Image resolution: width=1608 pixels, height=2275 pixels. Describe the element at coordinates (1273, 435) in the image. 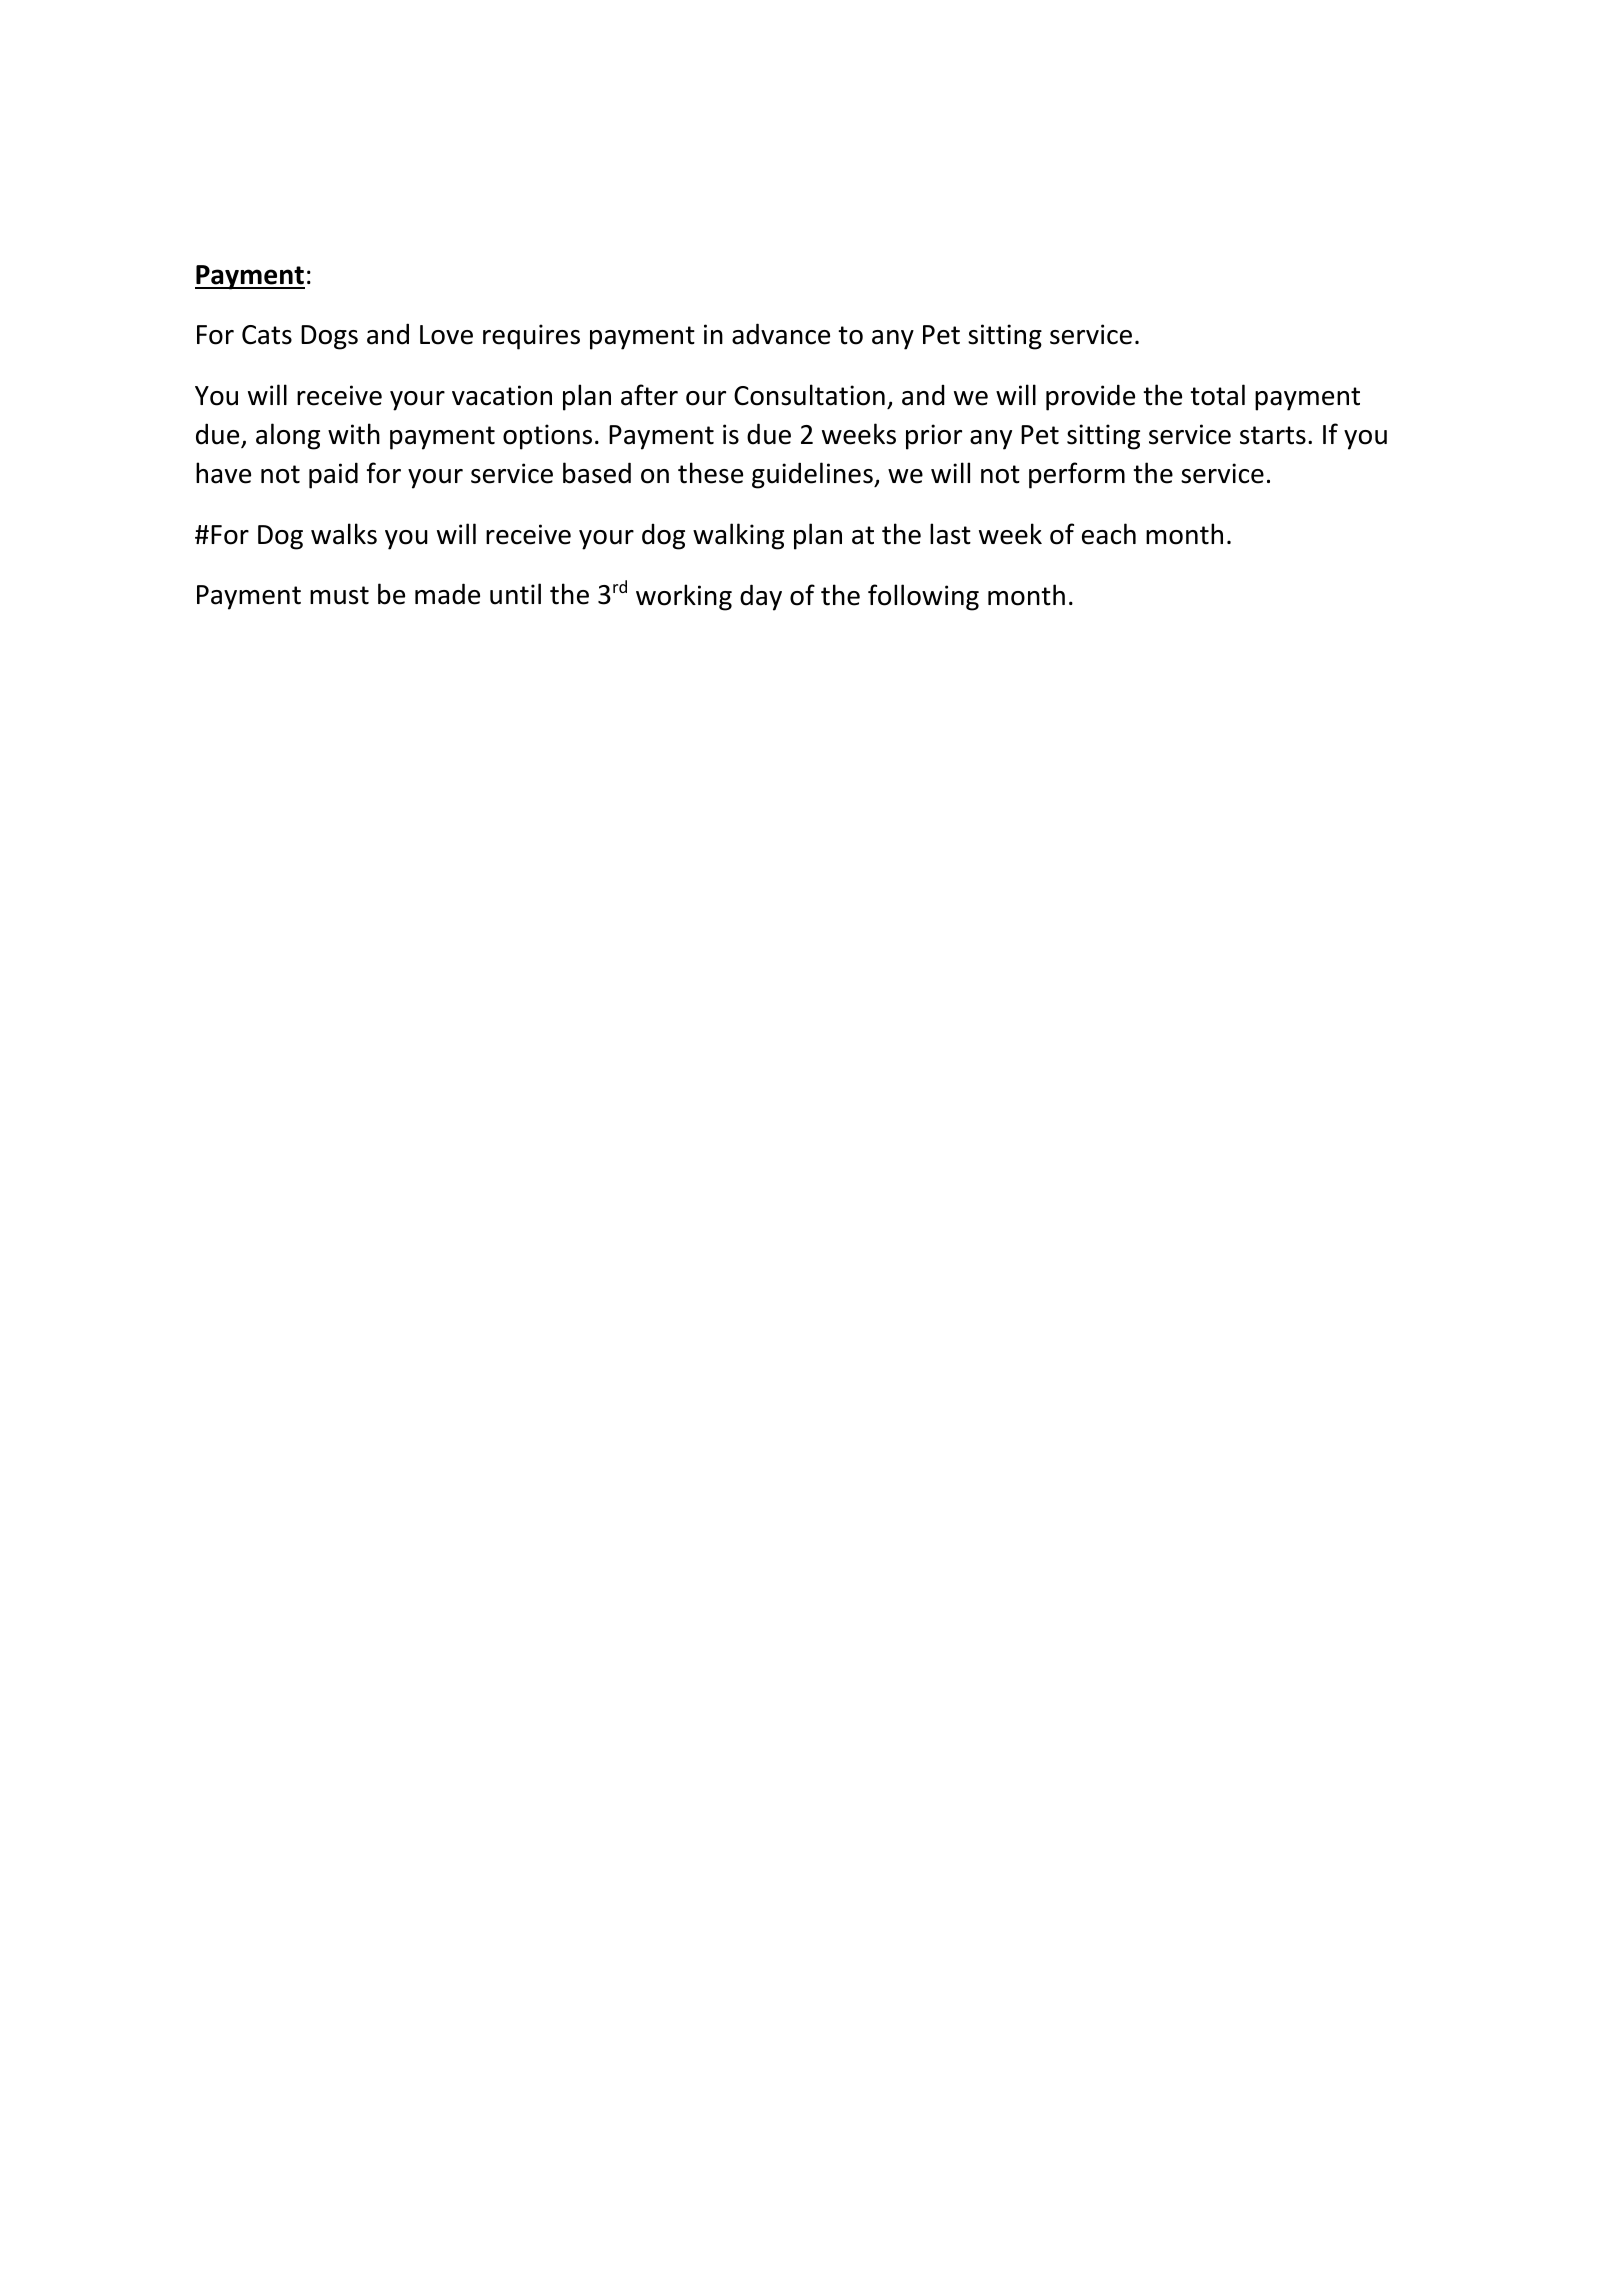

I see `starts` at that location.
